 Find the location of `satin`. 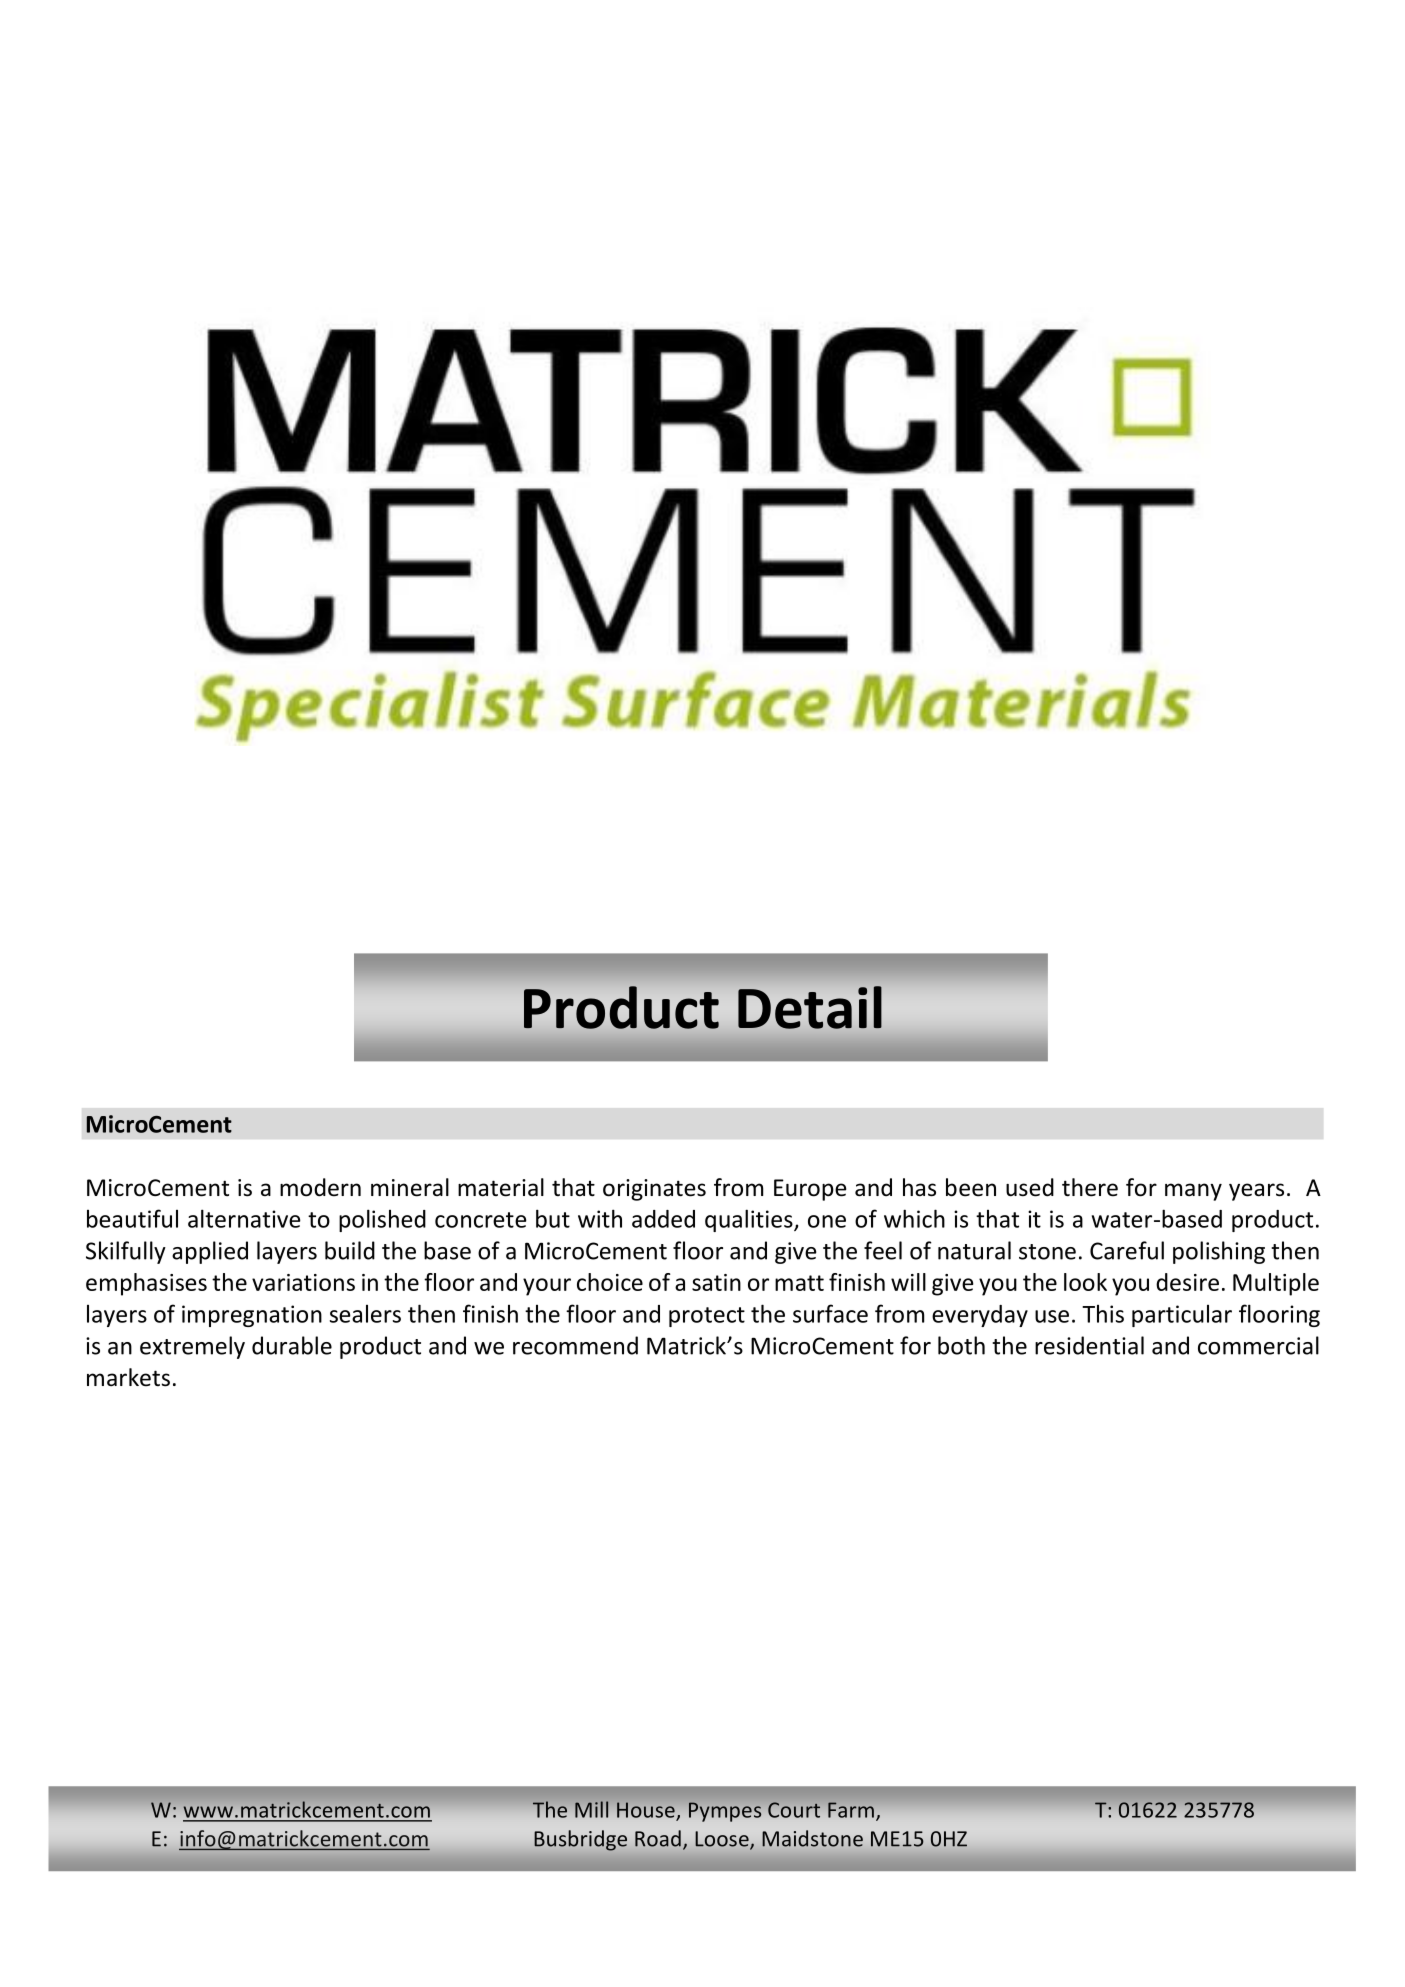

satin is located at coordinates (716, 1282).
